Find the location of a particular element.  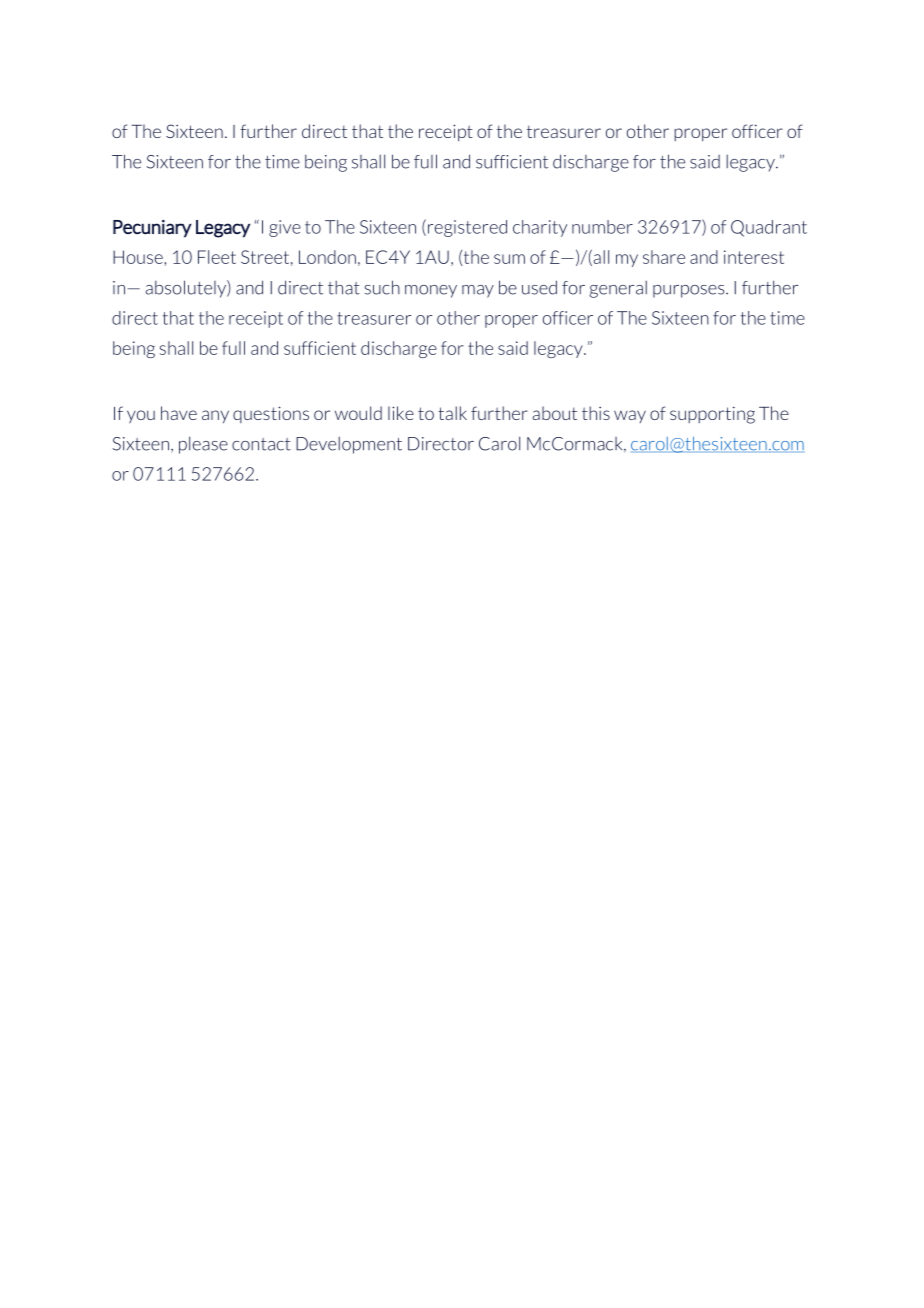

purposes is located at coordinates (690, 291).
